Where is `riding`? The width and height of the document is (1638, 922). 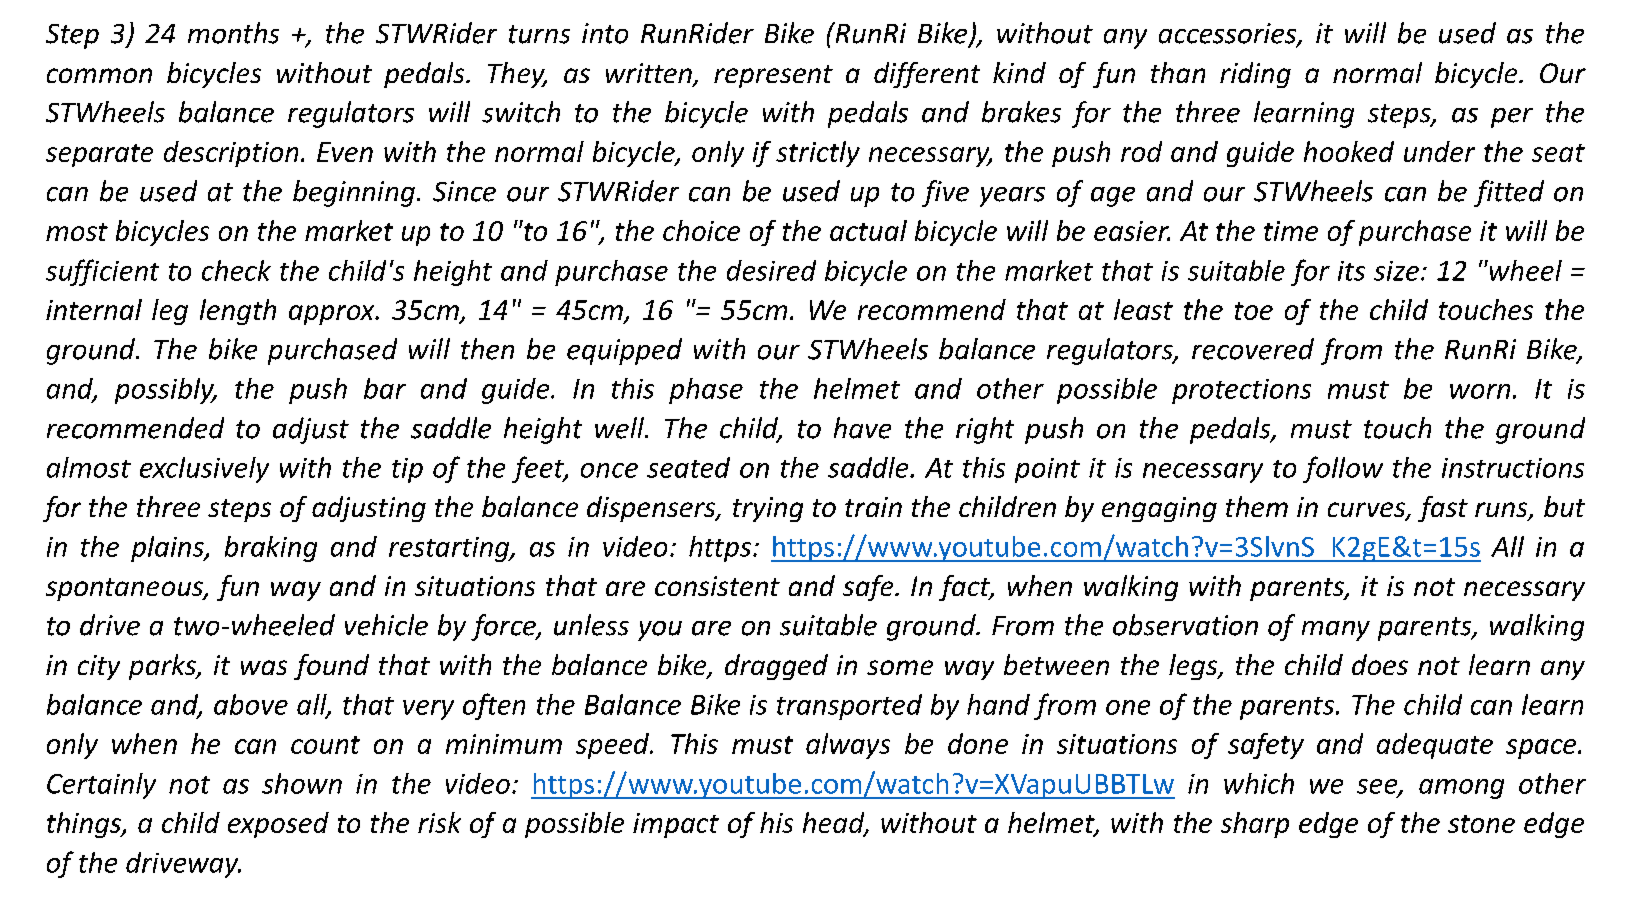 riding is located at coordinates (1255, 75).
